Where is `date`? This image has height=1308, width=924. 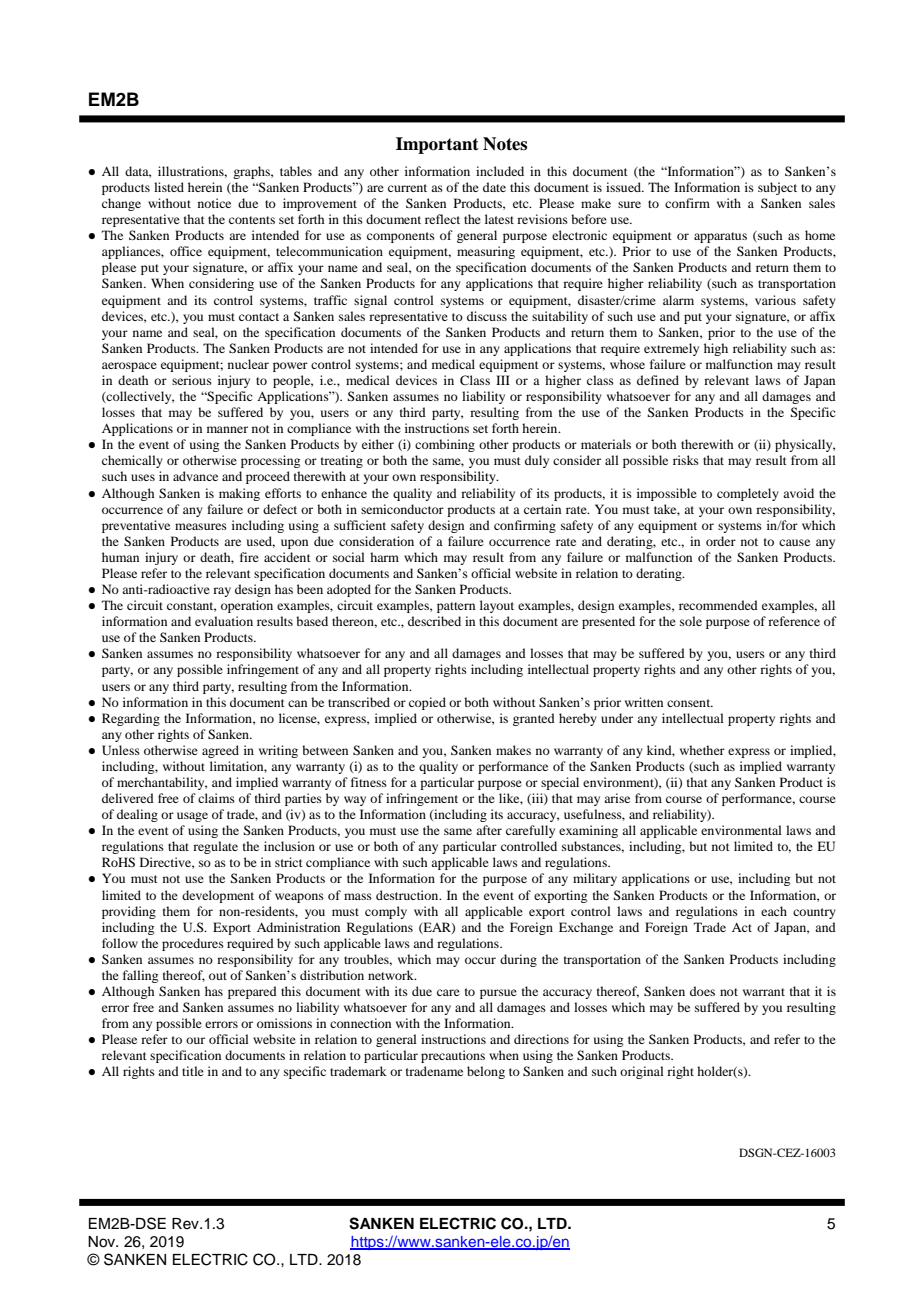 date is located at coordinates (494, 187).
